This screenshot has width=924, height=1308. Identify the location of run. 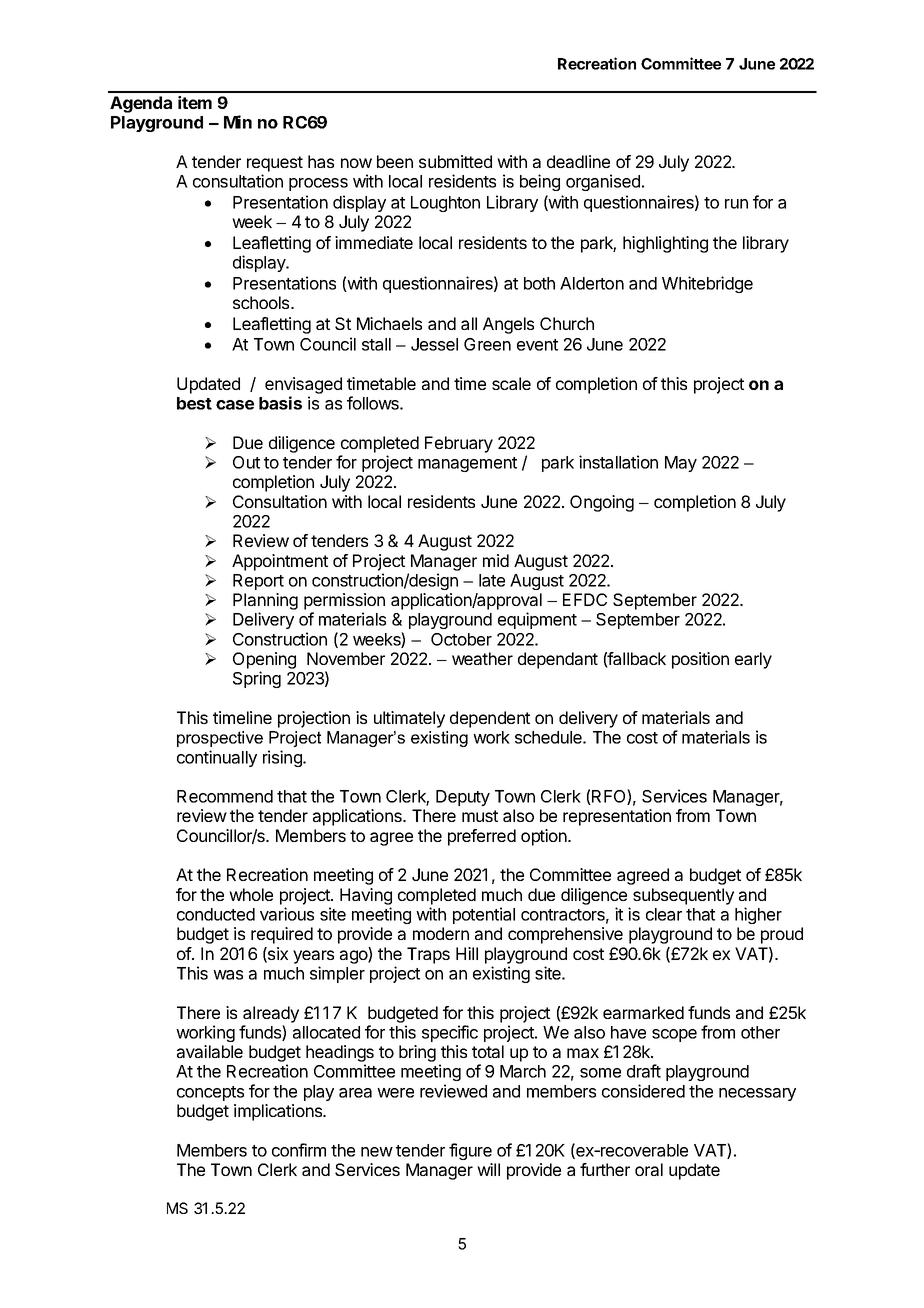
(736, 204).
